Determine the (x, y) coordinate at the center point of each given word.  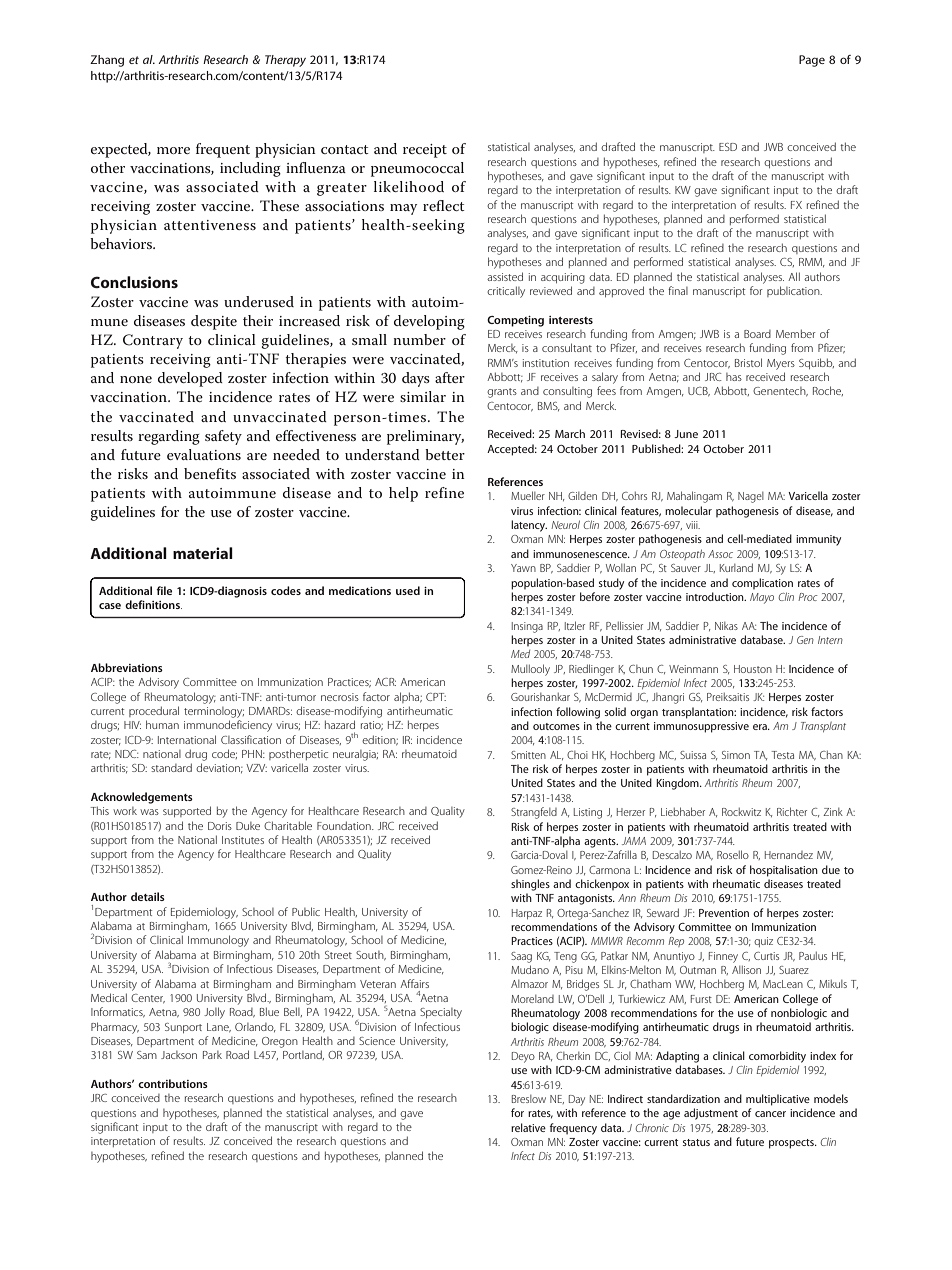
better (445, 454)
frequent (223, 150)
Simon (736, 755)
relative (528, 1127)
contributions (173, 1083)
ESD (728, 147)
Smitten (528, 755)
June (686, 434)
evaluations (204, 454)
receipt (425, 151)
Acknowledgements (142, 798)
